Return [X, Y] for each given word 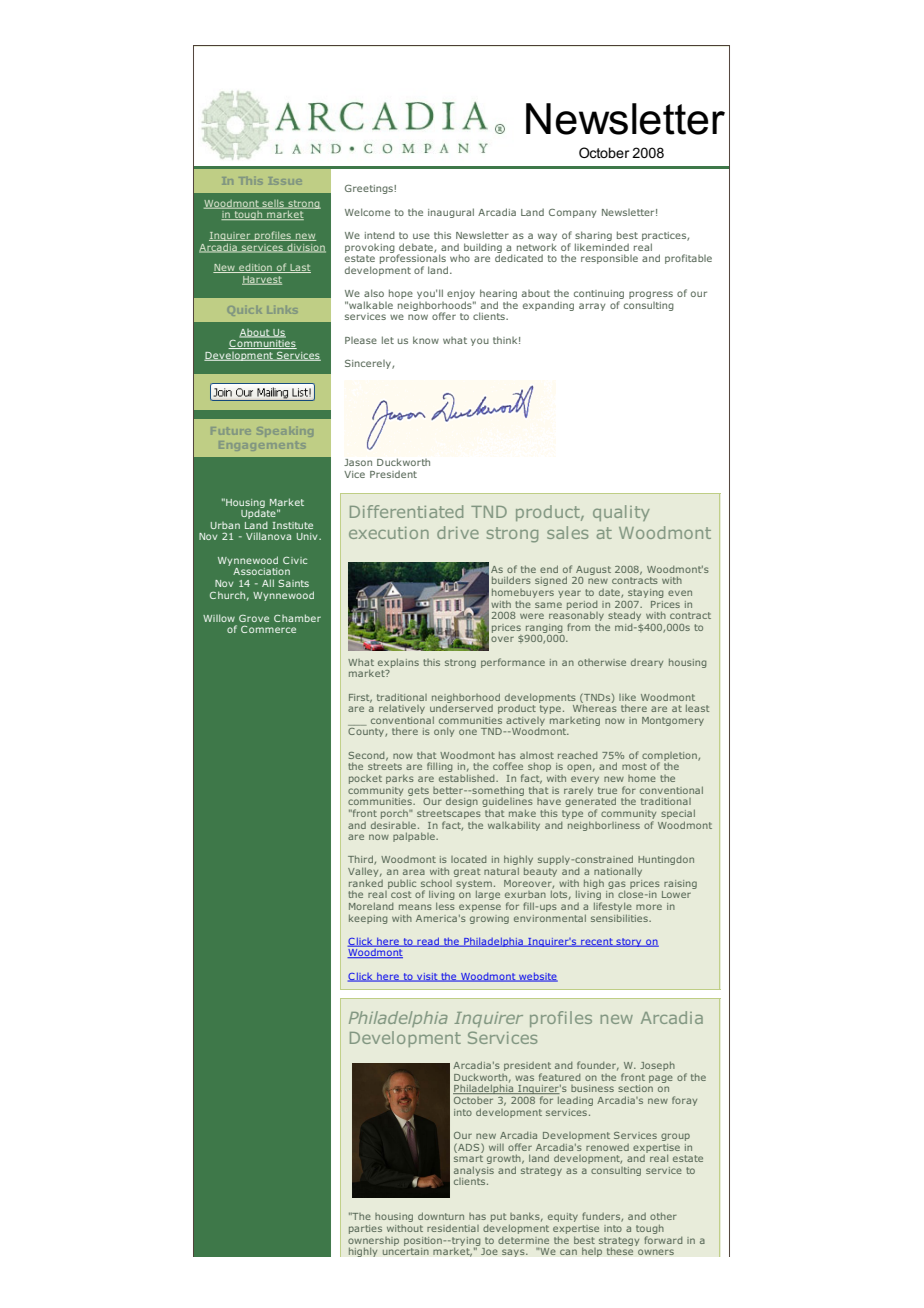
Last [299, 268]
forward [663, 1238]
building [483, 249]
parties [365, 1229]
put [498, 1217]
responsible [609, 259]
